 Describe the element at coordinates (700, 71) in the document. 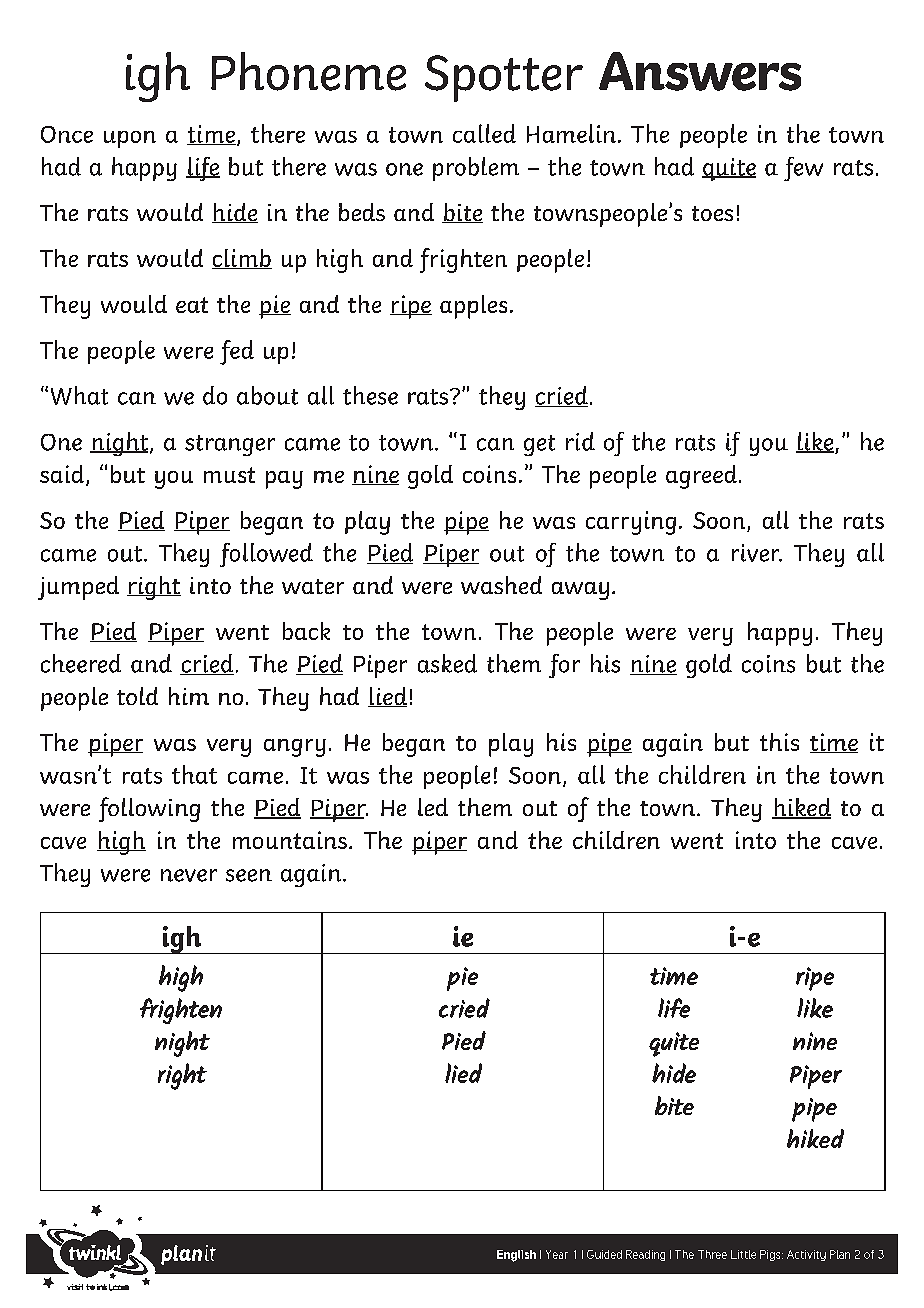

I see `Answers` at that location.
